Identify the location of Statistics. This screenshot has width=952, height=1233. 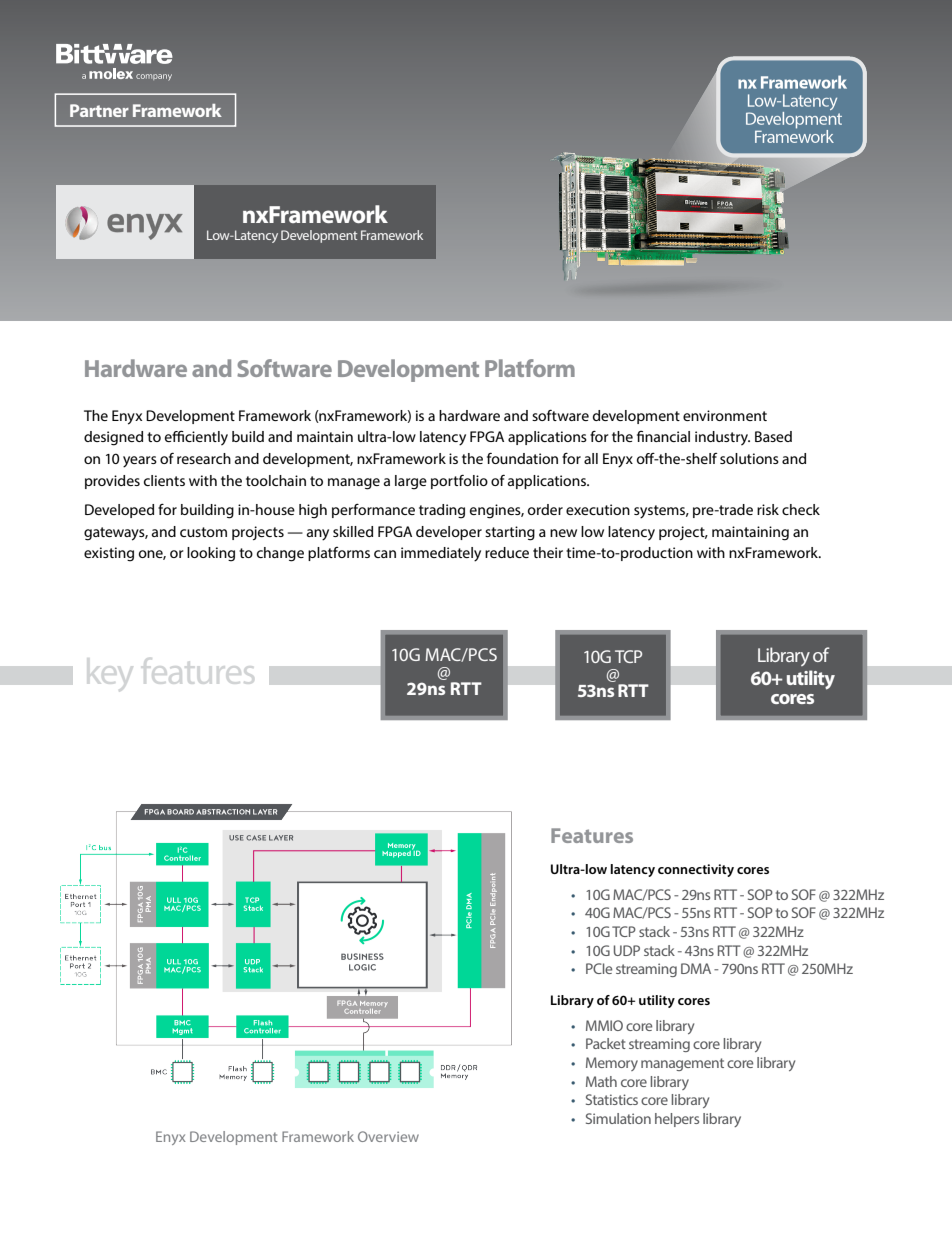
(612, 1099).
